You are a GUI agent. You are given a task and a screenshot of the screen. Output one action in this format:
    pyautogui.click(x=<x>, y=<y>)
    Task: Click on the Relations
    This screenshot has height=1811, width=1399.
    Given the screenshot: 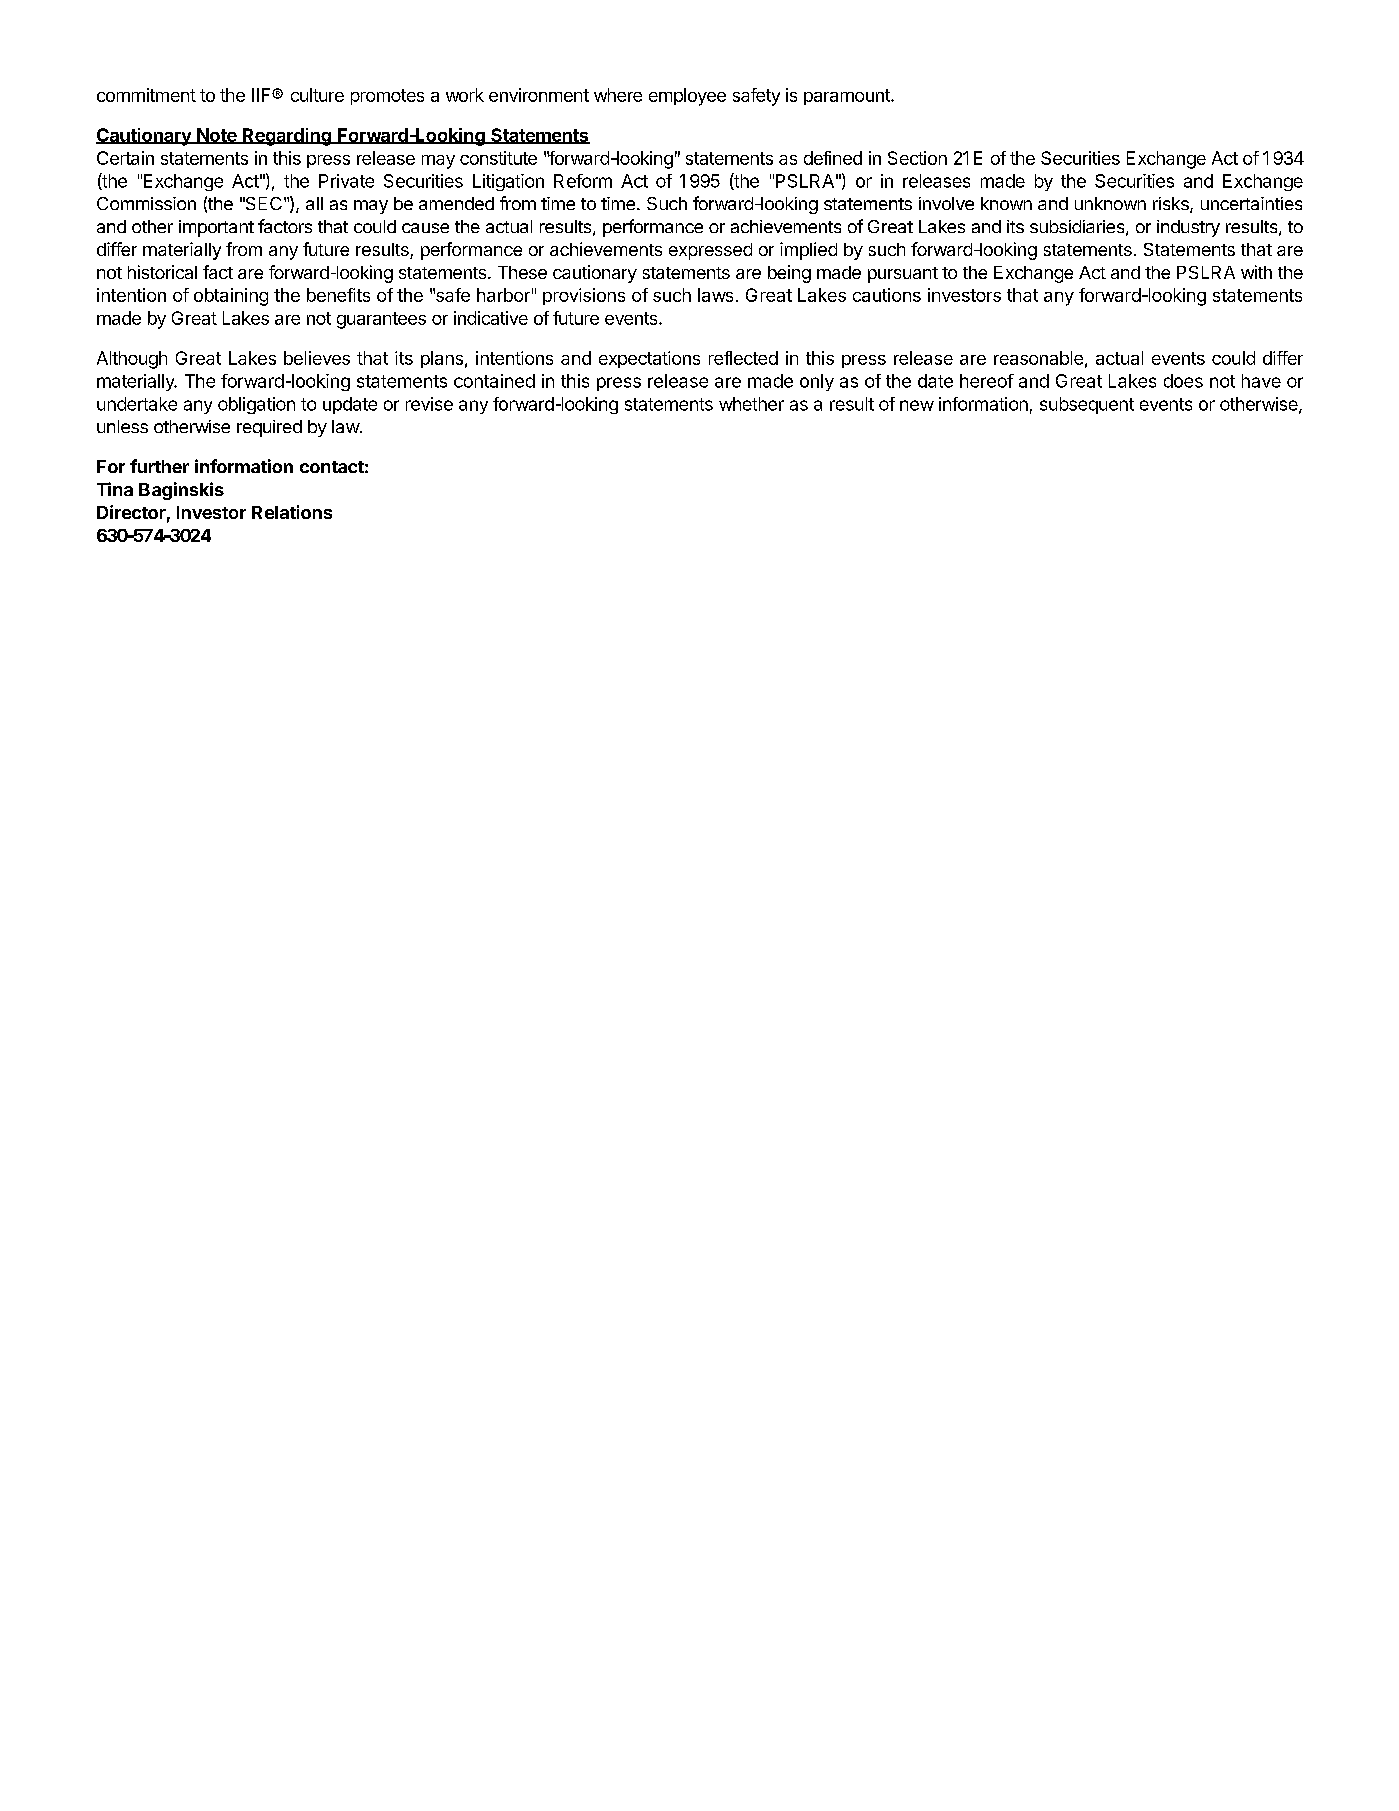 What is the action you would take?
    pyautogui.click(x=292, y=512)
